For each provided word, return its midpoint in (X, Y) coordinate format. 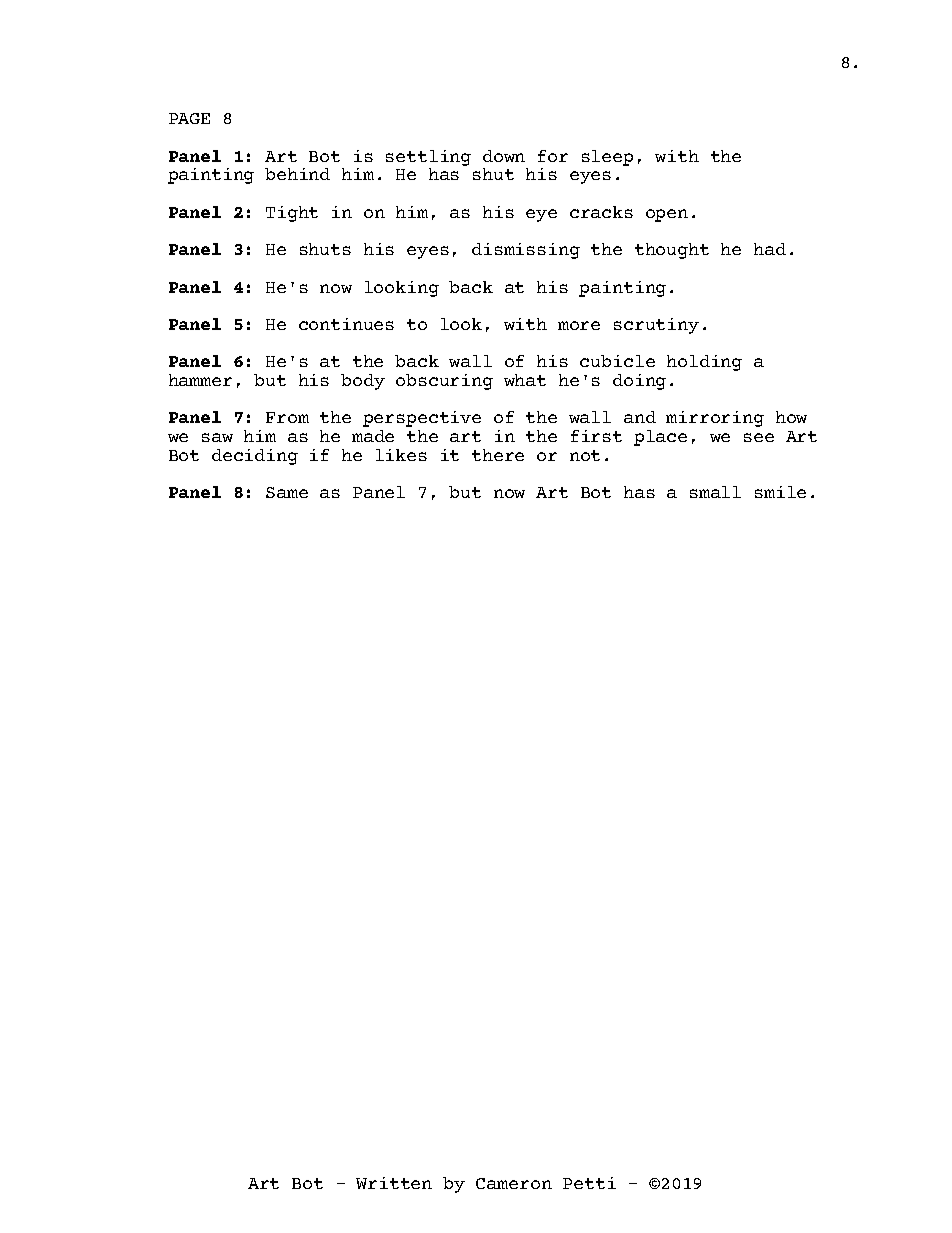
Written (394, 1183)
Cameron (514, 1183)
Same (287, 492)
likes (401, 455)
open (667, 215)
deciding (255, 457)
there (498, 455)
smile (780, 492)
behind (297, 174)
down (504, 156)
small (715, 492)
